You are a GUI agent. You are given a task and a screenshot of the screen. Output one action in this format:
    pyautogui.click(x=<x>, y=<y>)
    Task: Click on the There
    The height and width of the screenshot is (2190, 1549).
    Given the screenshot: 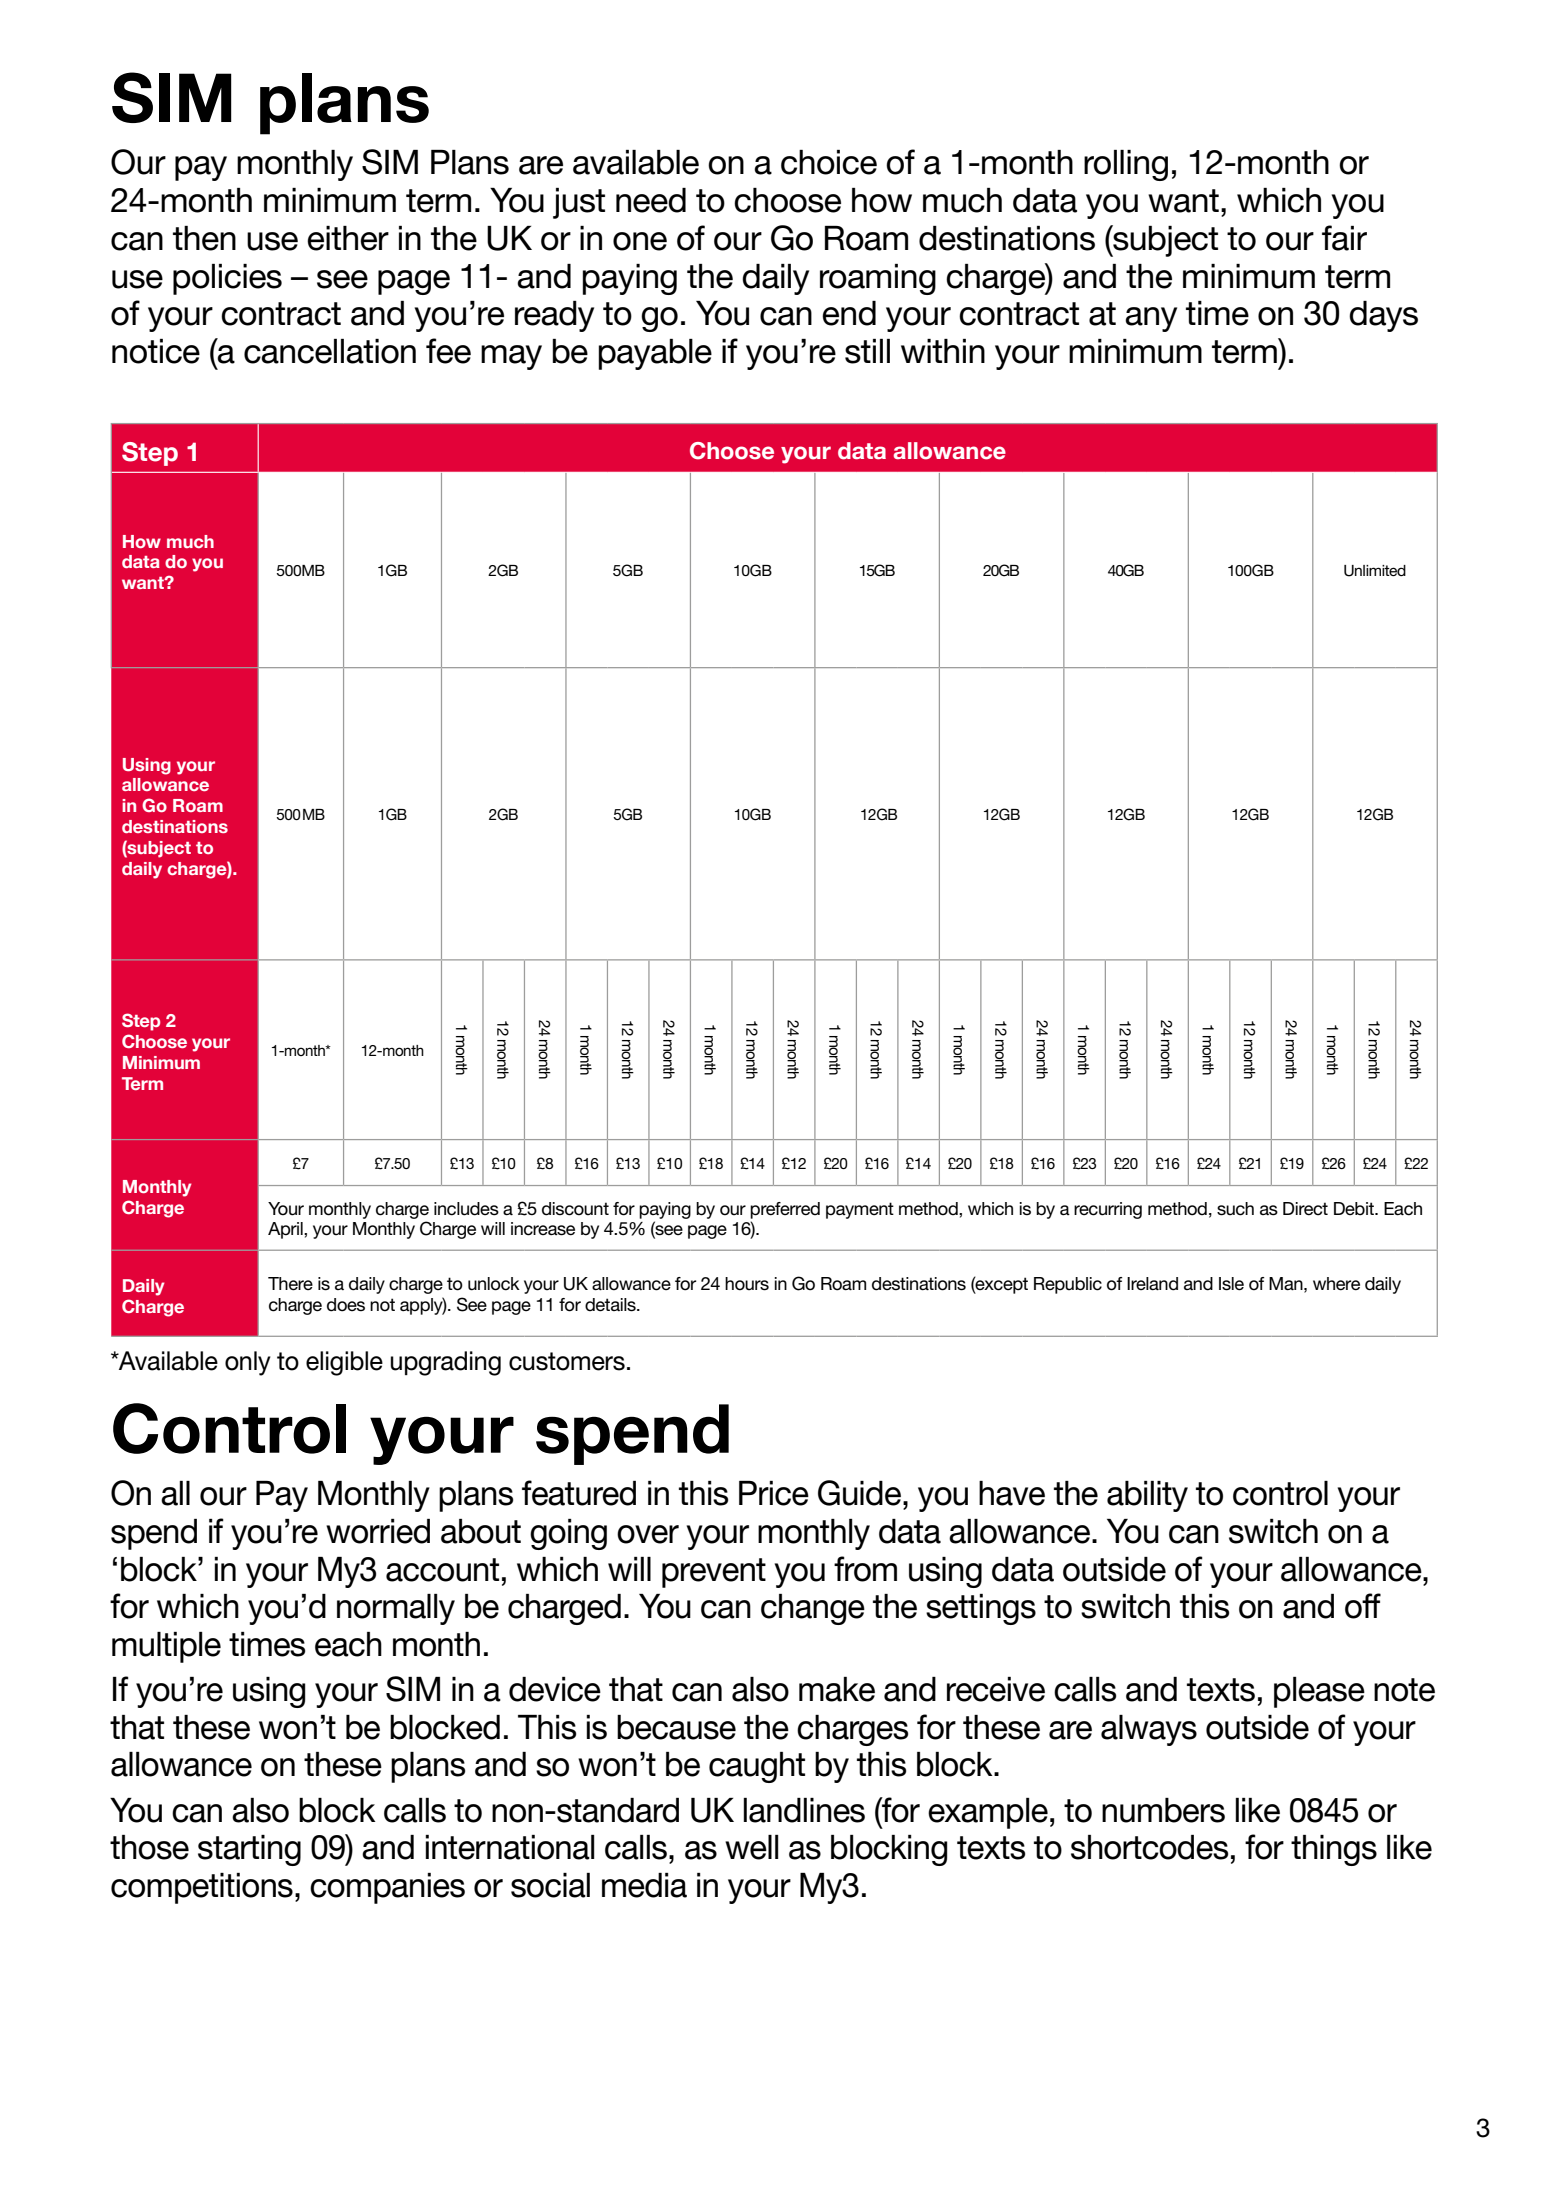 What is the action you would take?
    pyautogui.click(x=290, y=1284)
